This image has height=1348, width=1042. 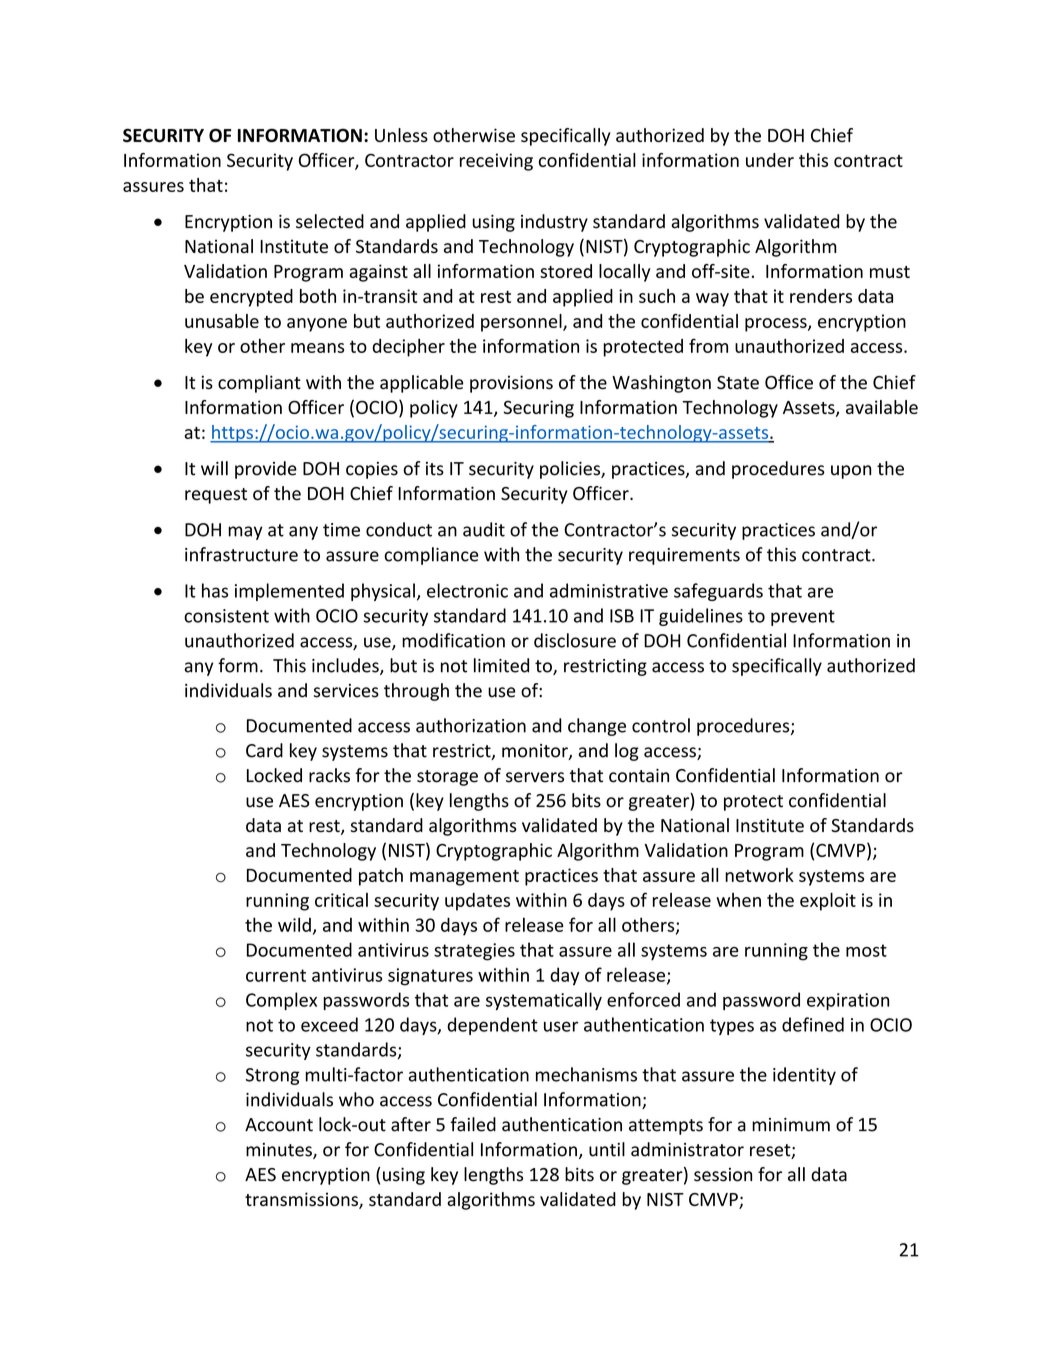 What do you see at coordinates (346, 666) in the image?
I see `includes` at bounding box center [346, 666].
